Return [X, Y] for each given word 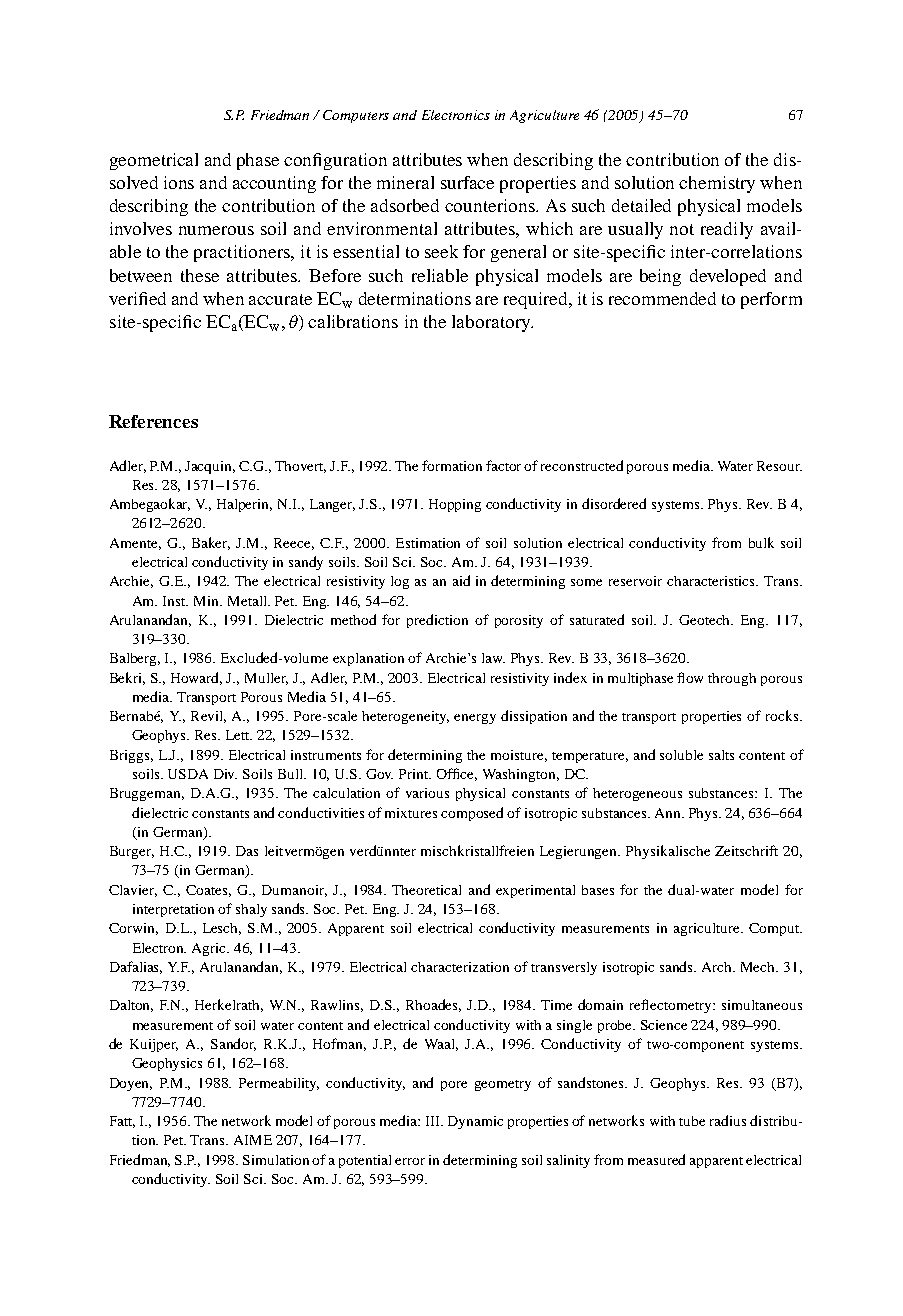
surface [467, 182]
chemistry [717, 184]
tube [692, 1121]
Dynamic [475, 1122]
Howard [196, 678]
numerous [216, 230]
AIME [253, 1140]
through [732, 679]
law [493, 658]
